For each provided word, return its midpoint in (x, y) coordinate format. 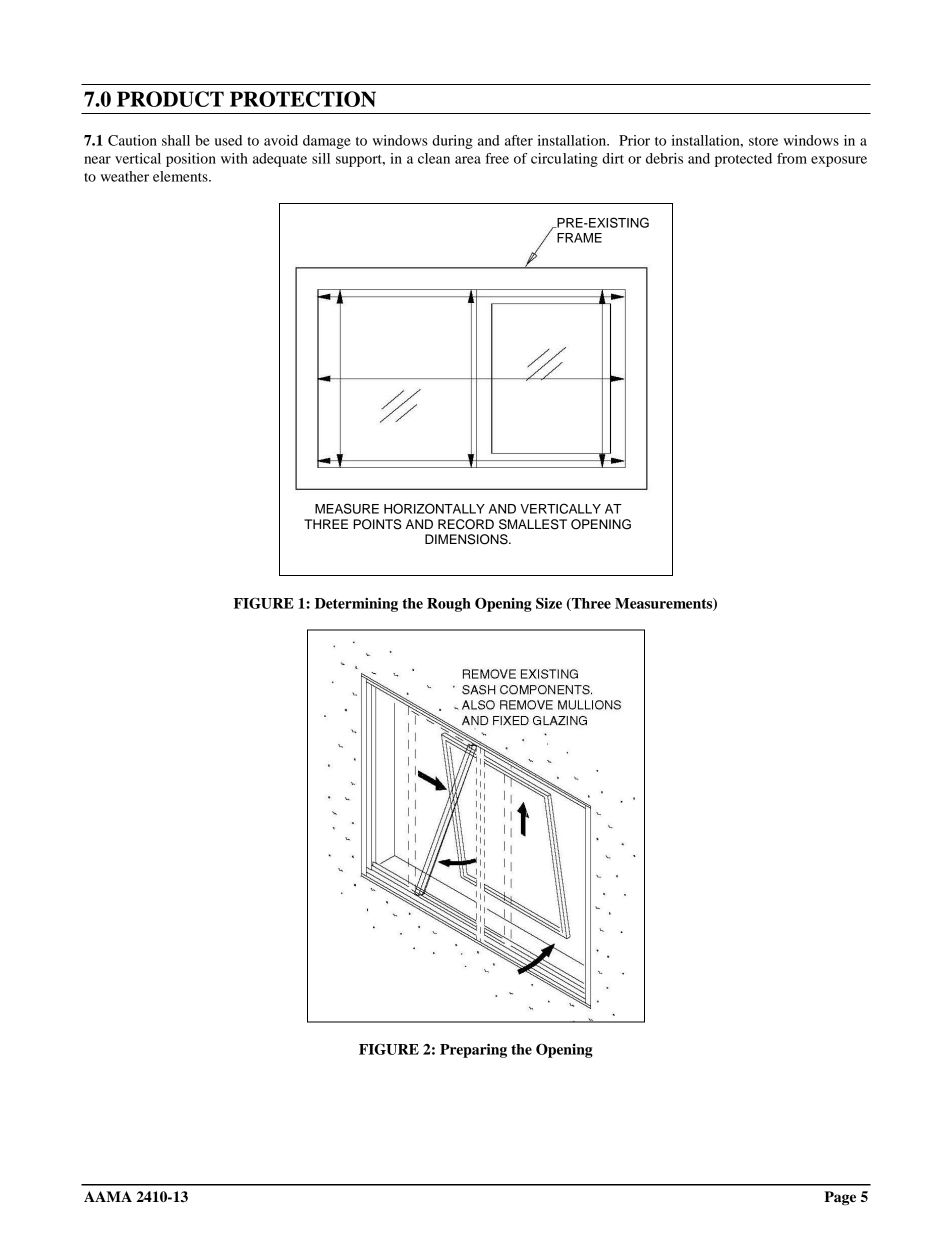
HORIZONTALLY (434, 508)
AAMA (108, 1196)
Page (840, 1198)
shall (176, 140)
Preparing (473, 1051)
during (452, 142)
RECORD (466, 524)
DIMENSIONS (467, 539)
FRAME (579, 238)
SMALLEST (533, 524)
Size (549, 603)
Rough (449, 605)
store (763, 141)
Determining (356, 605)
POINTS (377, 524)
